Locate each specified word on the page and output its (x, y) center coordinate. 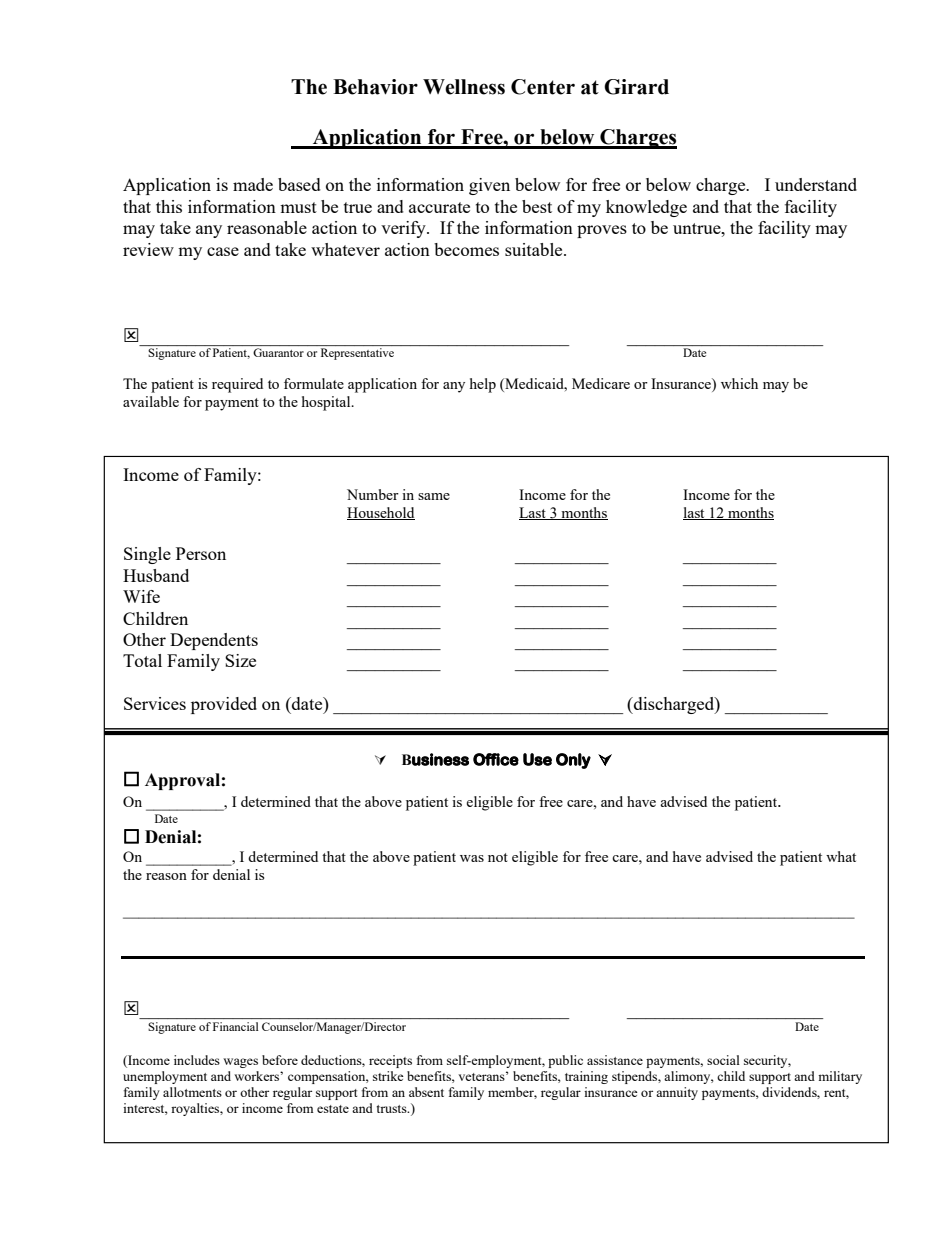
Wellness (464, 87)
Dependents (214, 641)
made (253, 184)
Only (573, 761)
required (237, 385)
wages (240, 1063)
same (434, 496)
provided (224, 705)
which (739, 383)
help (483, 385)
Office (496, 759)
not (498, 857)
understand (816, 184)
